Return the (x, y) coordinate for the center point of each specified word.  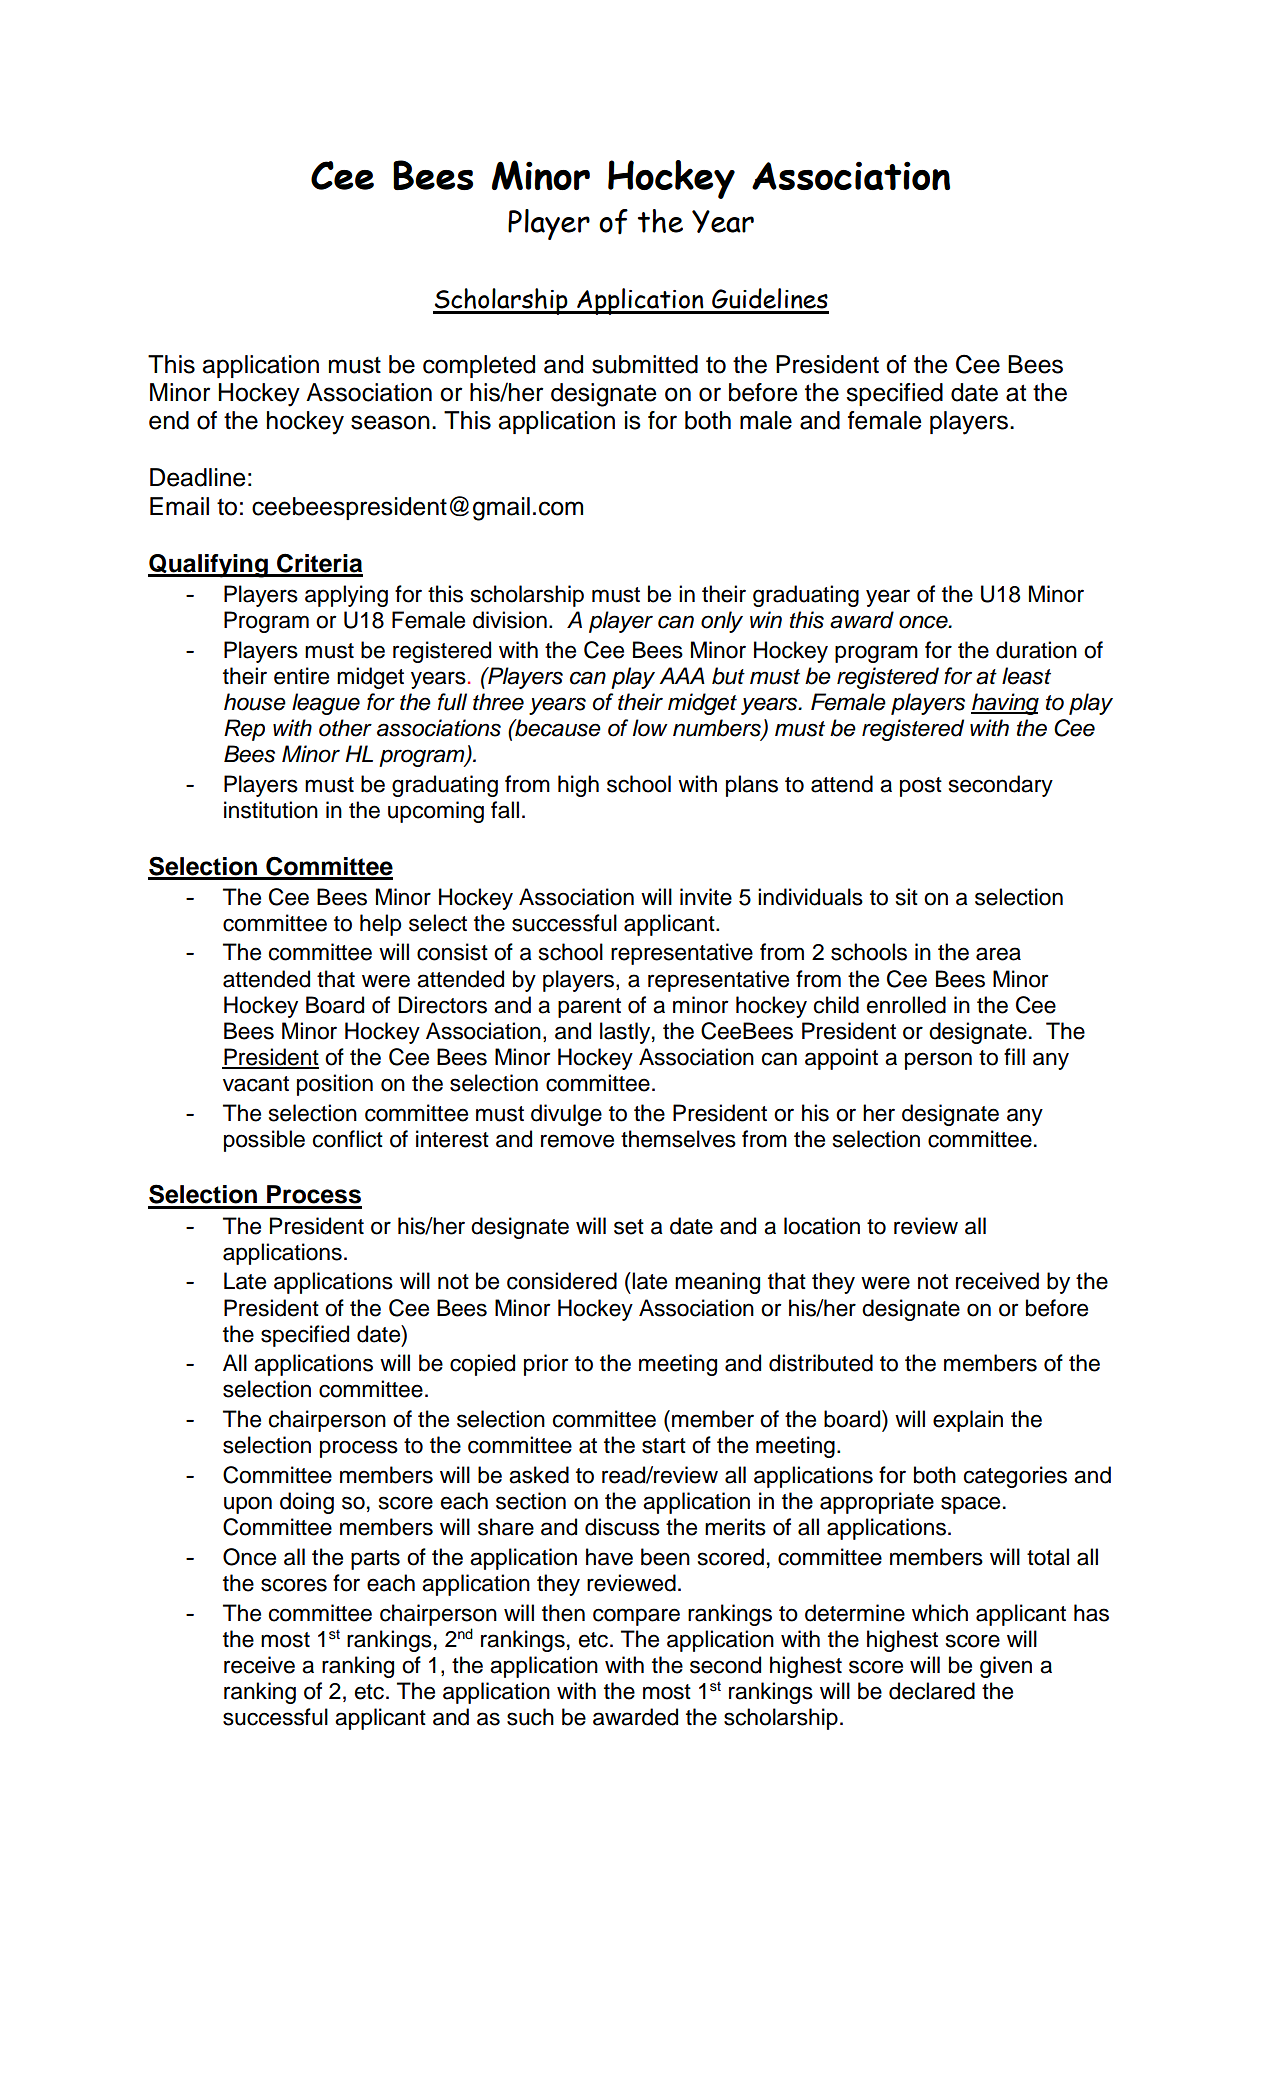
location (822, 1226)
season (390, 422)
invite (706, 897)
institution (271, 810)
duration (1036, 650)
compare (636, 1617)
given (1006, 1667)
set (629, 1227)
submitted (645, 364)
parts (375, 1560)
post (921, 787)
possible (264, 1141)
